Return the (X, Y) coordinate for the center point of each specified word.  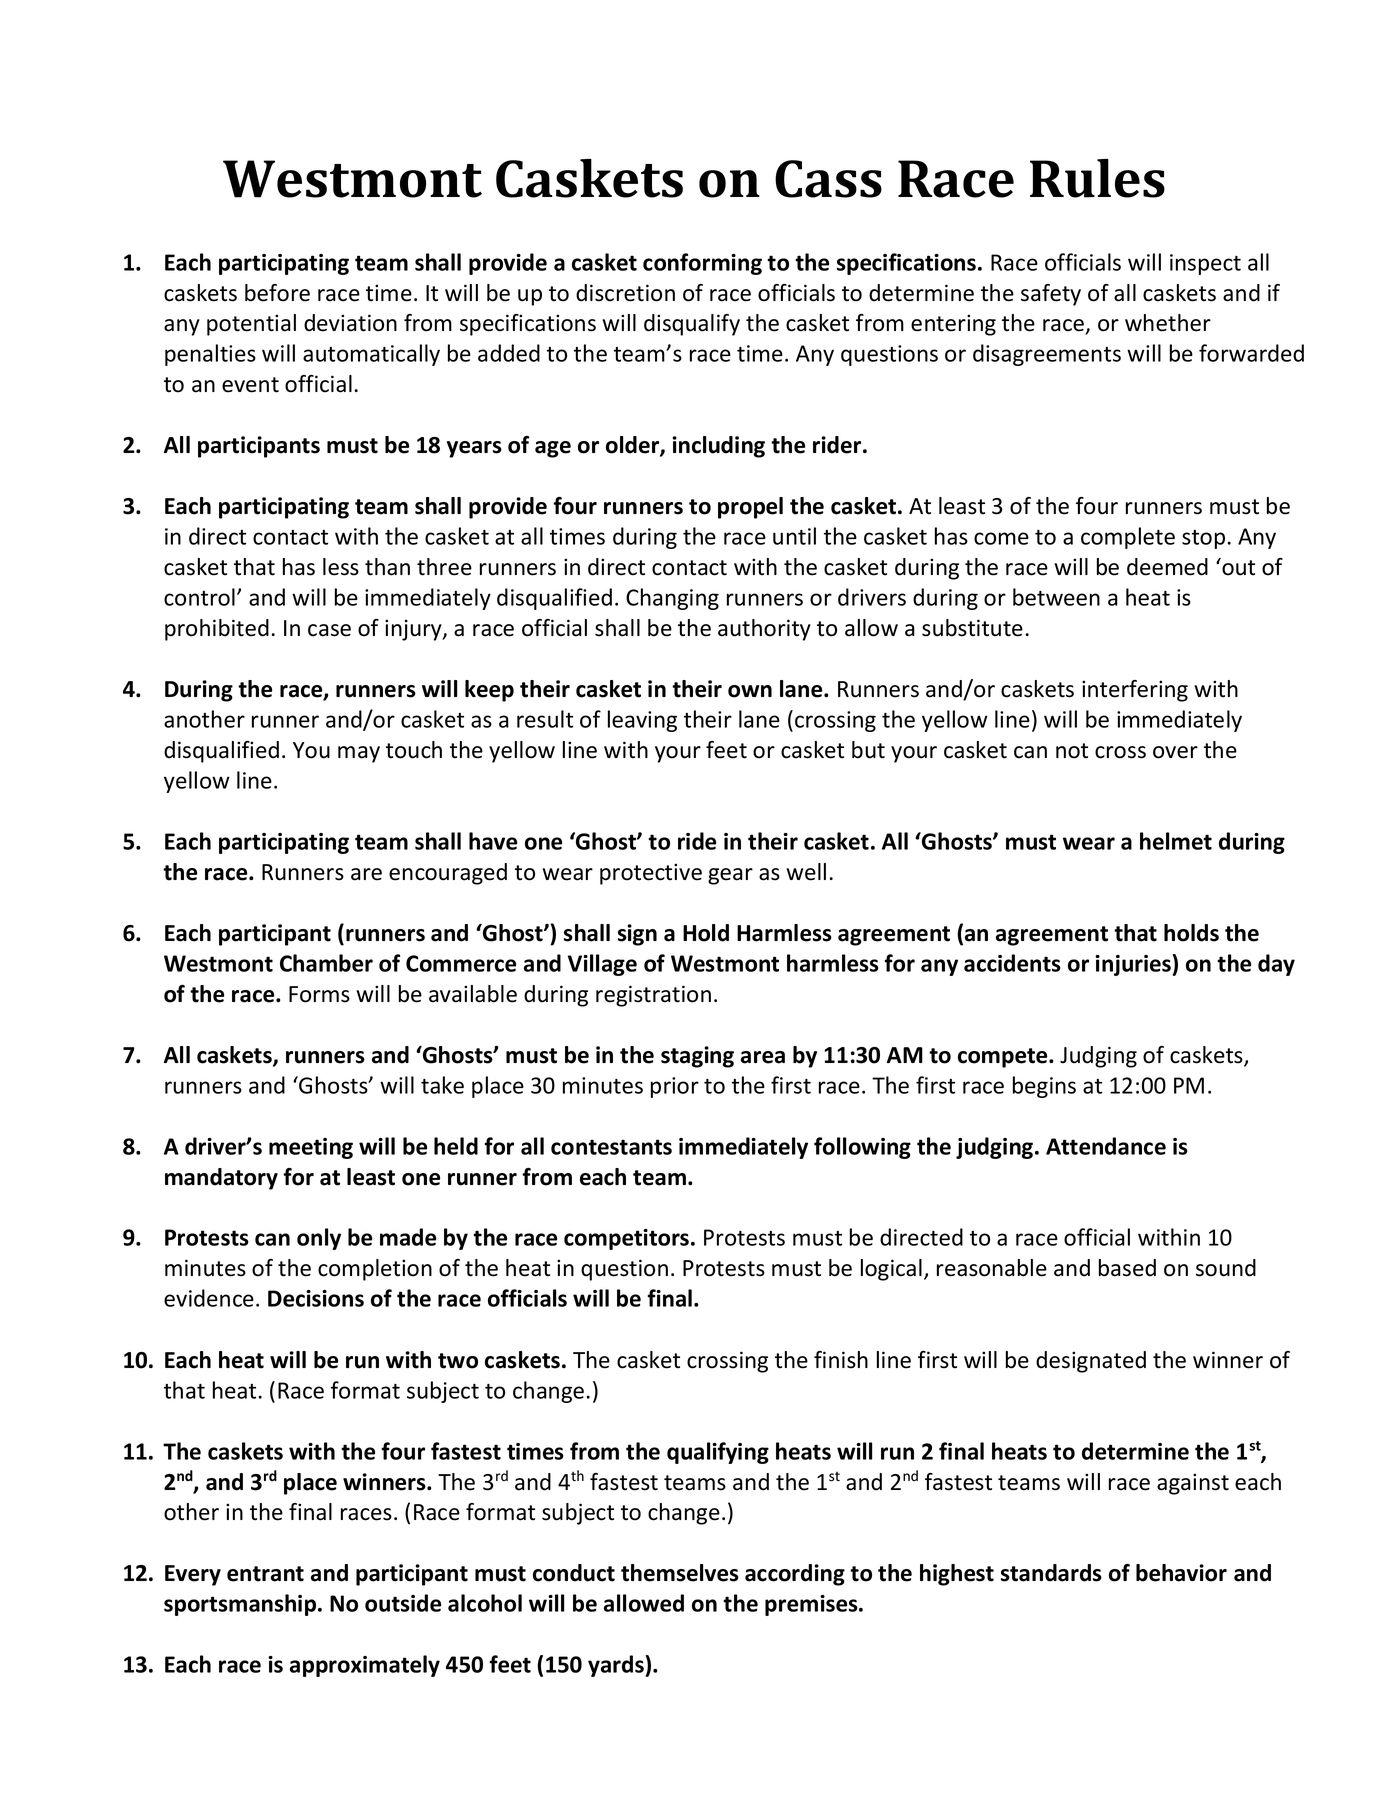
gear (730, 876)
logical (891, 1270)
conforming (702, 264)
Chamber (326, 963)
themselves (680, 1573)
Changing (672, 599)
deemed (1167, 567)
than (387, 567)
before (277, 293)
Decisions (316, 1298)
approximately (365, 1666)
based (1127, 1268)
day (1276, 965)
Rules (1097, 178)
